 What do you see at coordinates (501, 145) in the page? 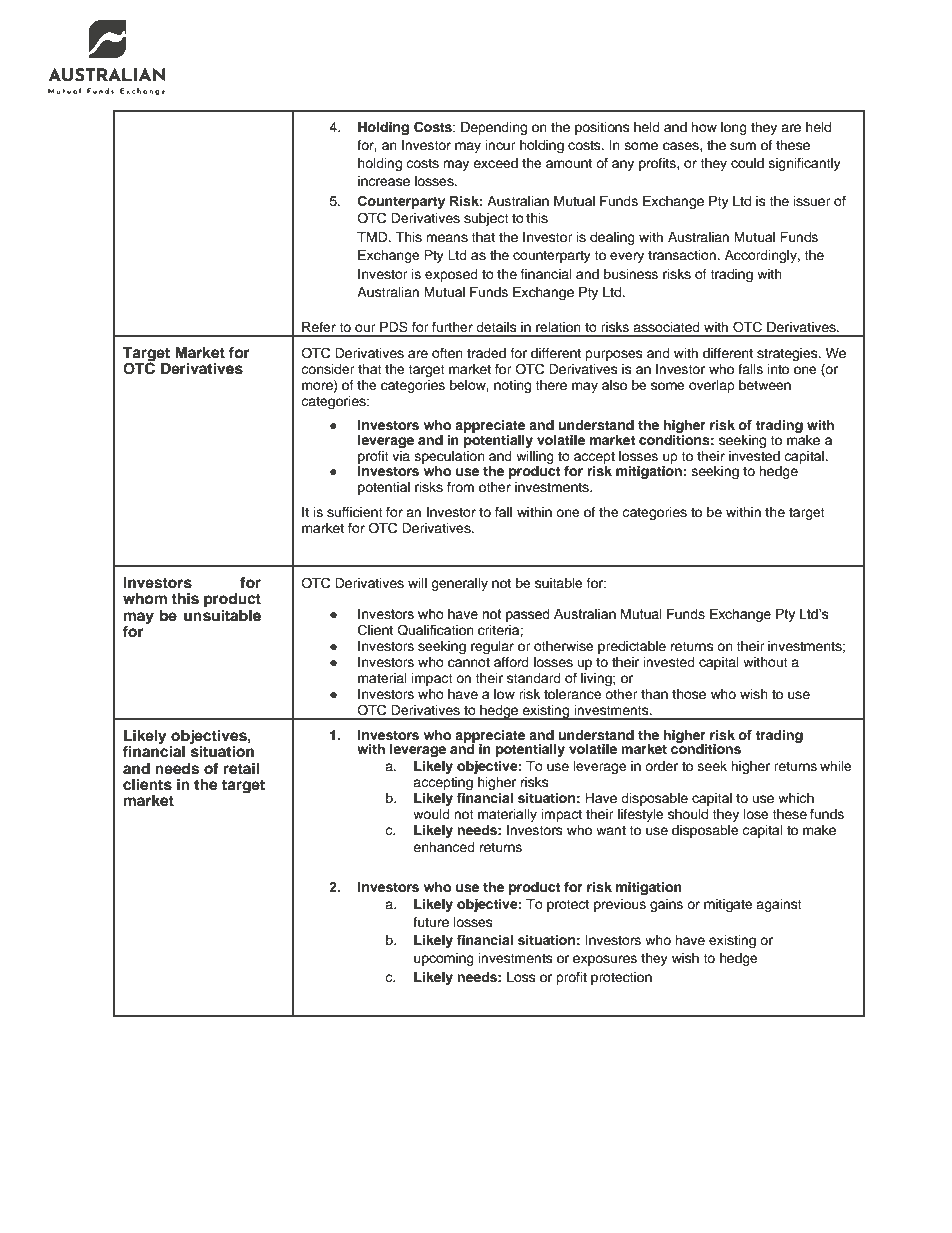
I see `incur` at bounding box center [501, 145].
